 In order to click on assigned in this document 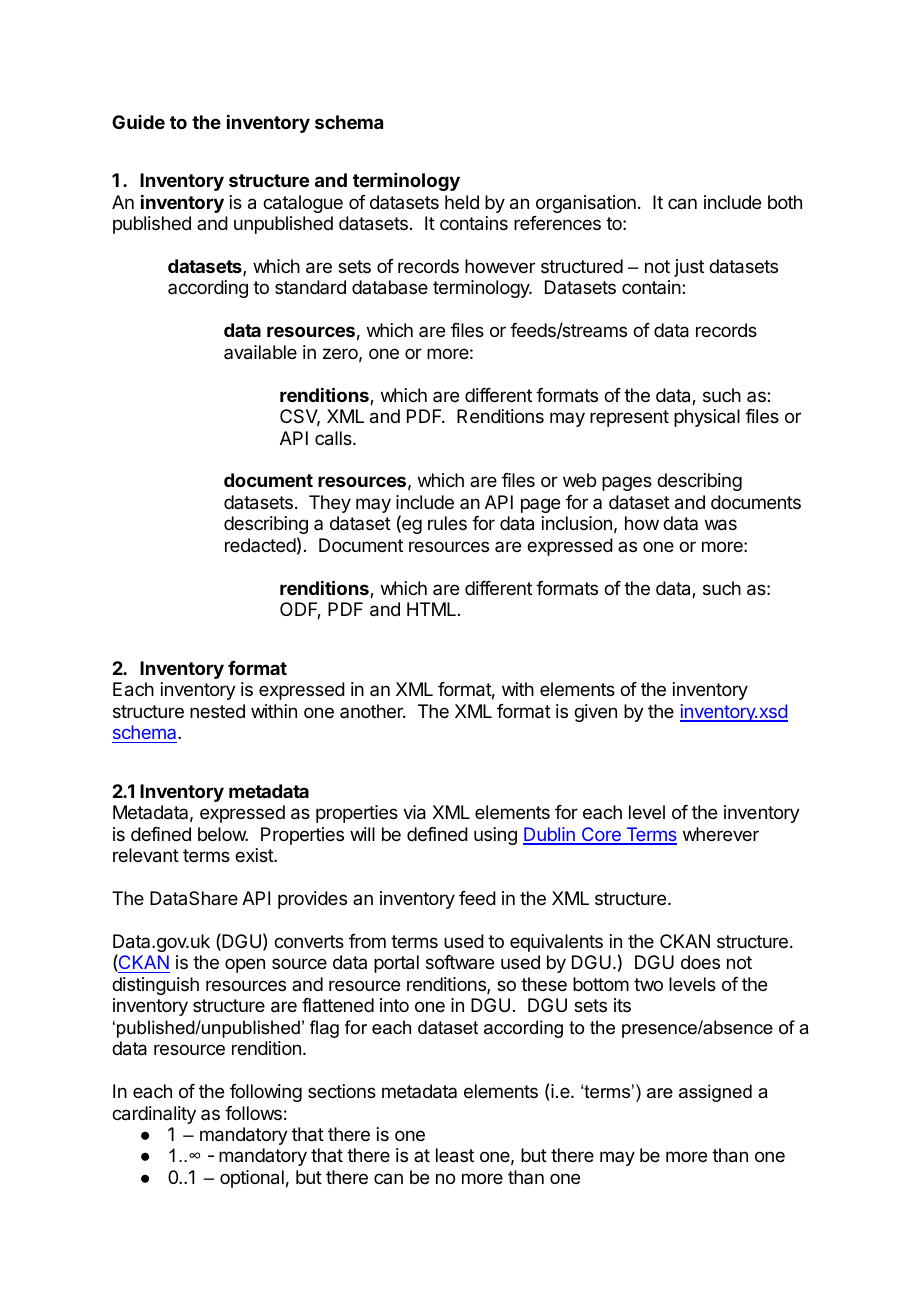, I will do `click(715, 1093)`.
